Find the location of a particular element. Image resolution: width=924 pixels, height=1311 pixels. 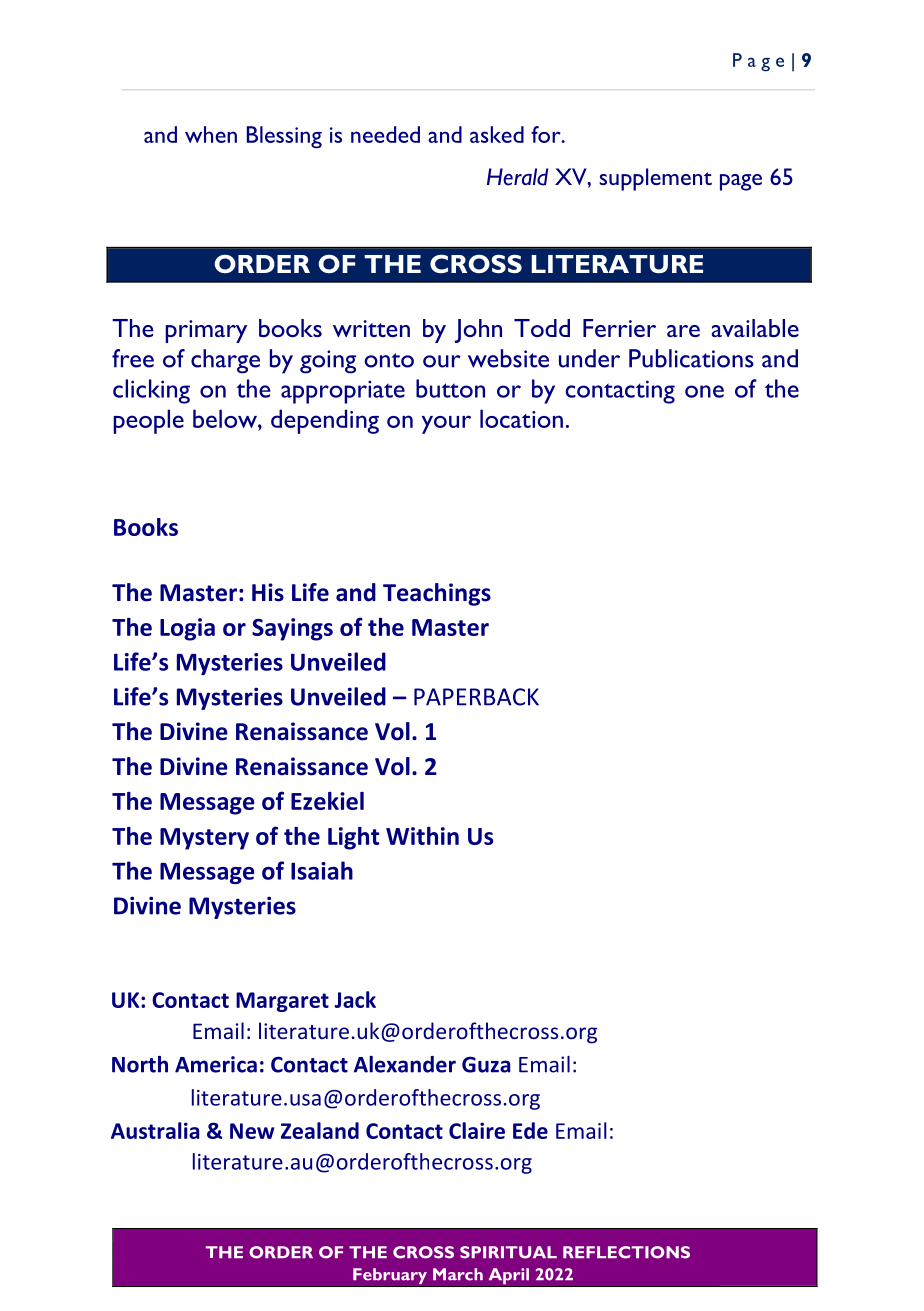

below is located at coordinates (226, 418).
